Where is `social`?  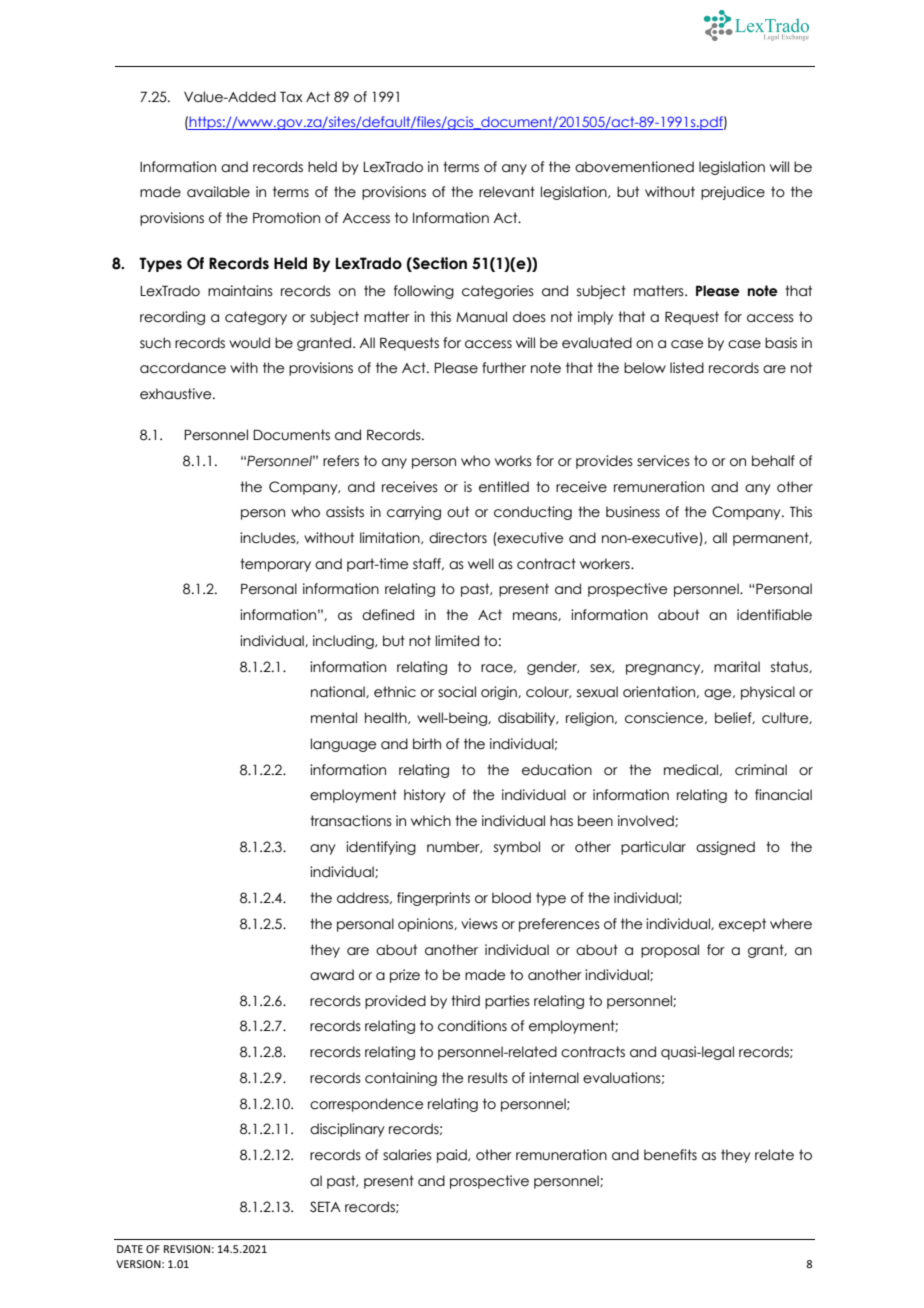 social is located at coordinates (457, 692).
